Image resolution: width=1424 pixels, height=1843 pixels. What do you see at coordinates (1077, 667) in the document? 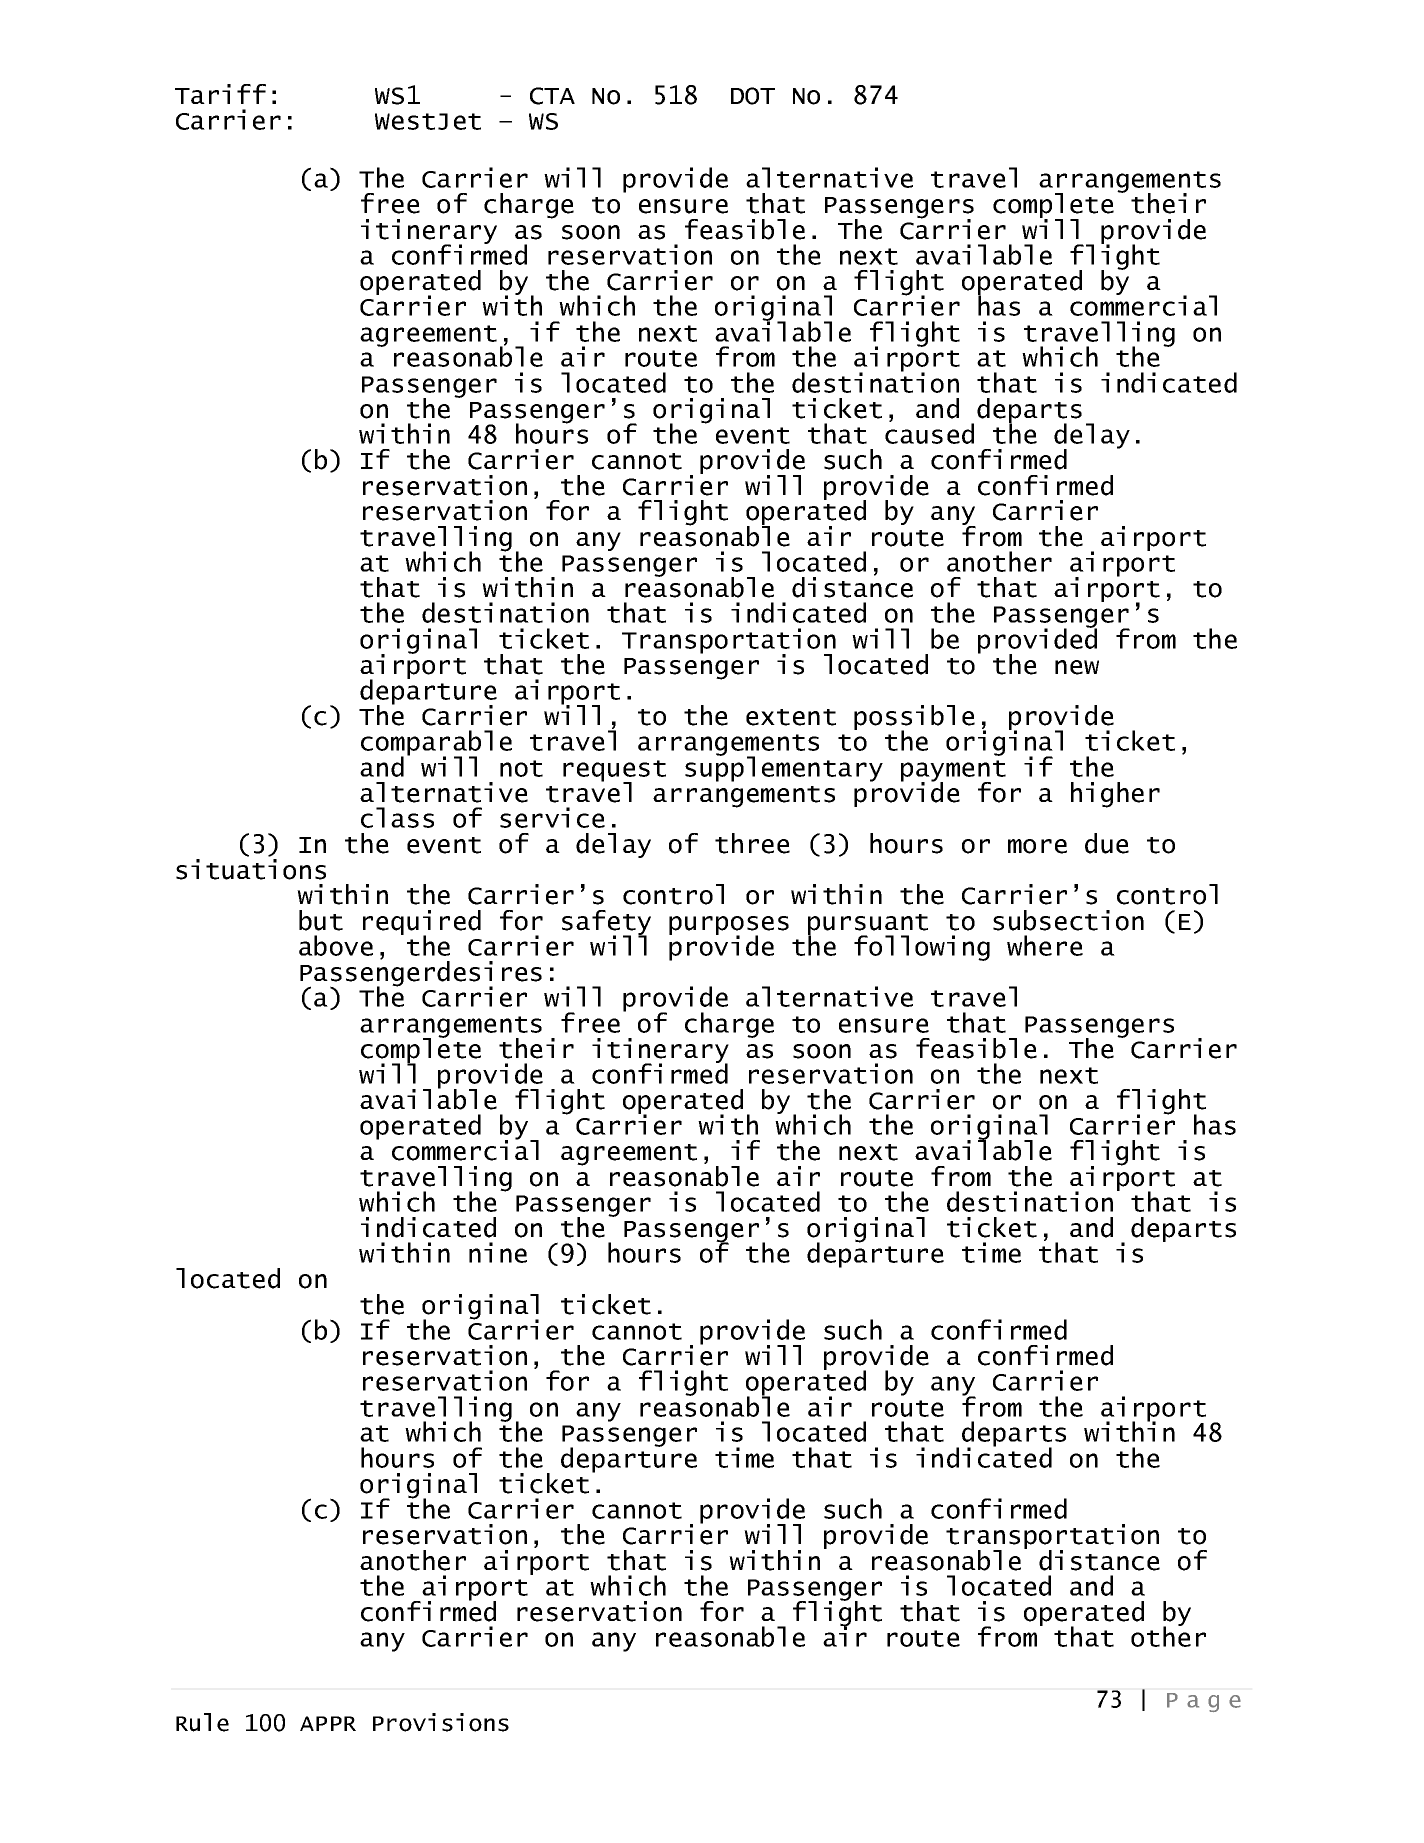
I see `new` at bounding box center [1077, 667].
